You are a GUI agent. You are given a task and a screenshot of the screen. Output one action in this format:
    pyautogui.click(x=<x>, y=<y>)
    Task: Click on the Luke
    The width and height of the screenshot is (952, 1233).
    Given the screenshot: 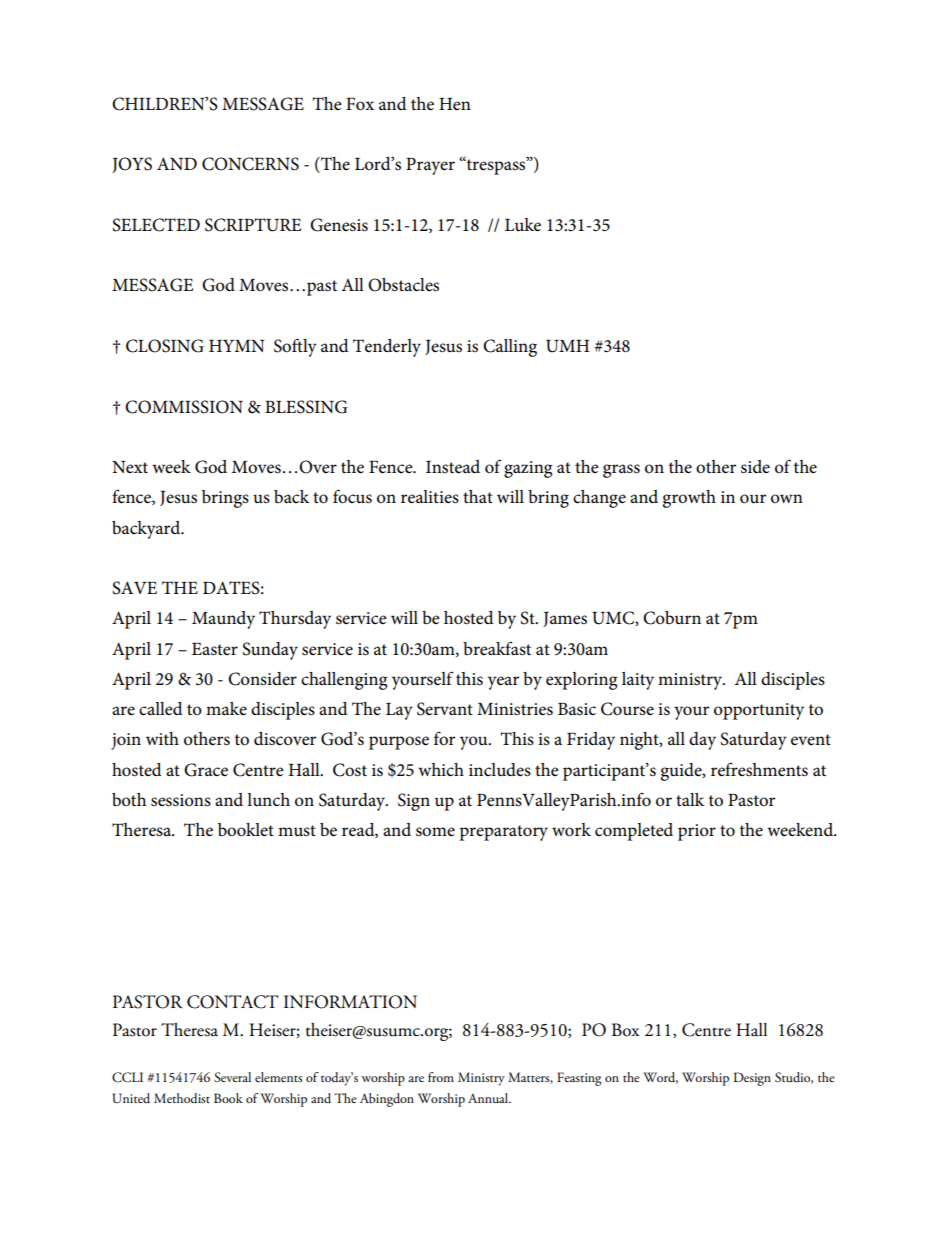 What is the action you would take?
    pyautogui.click(x=523, y=225)
